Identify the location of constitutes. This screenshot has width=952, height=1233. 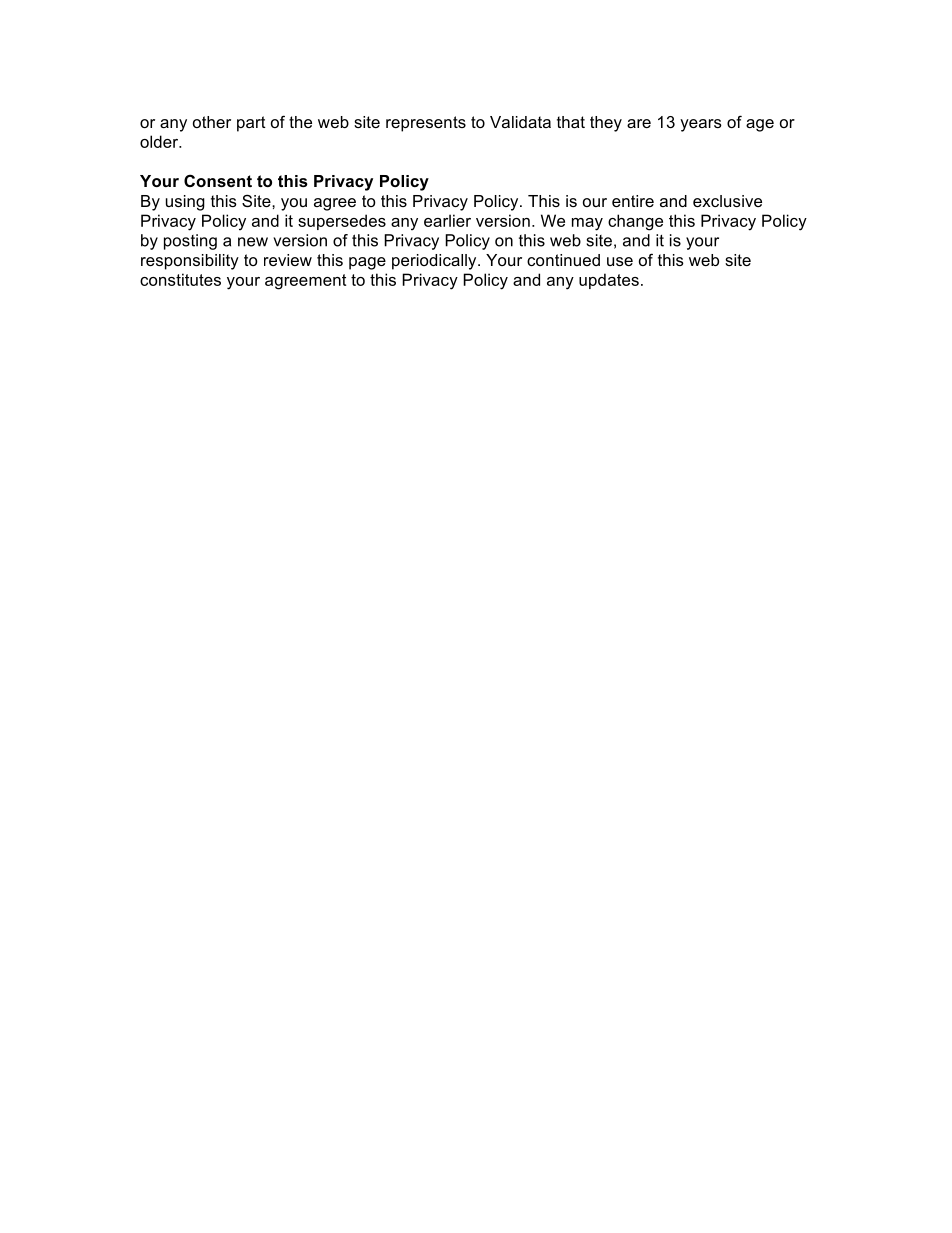
(180, 279).
